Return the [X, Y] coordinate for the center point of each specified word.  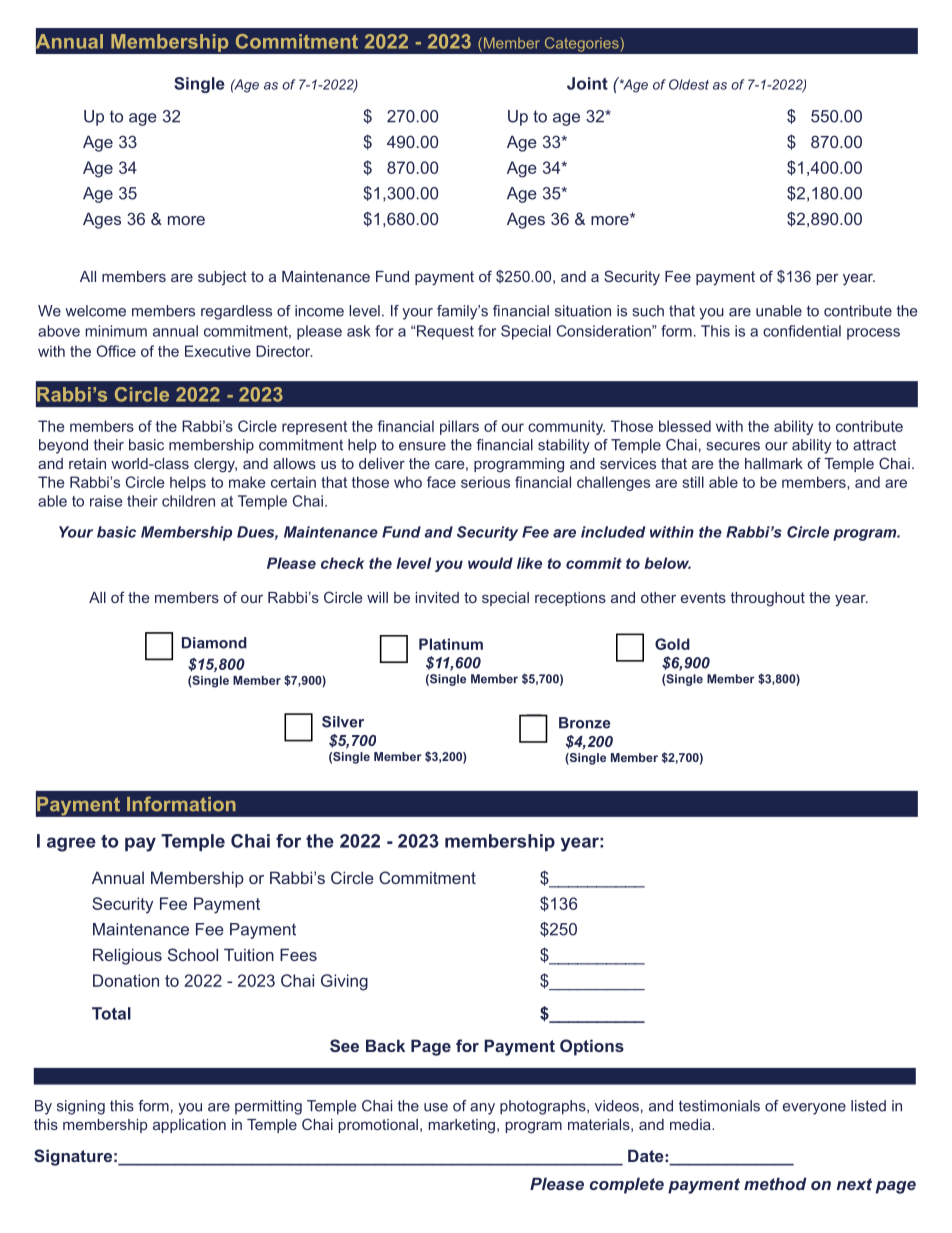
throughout [768, 599]
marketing [462, 1126]
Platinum [451, 644]
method [775, 1183]
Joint [587, 83]
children [188, 501]
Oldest [689, 84]
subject [222, 278]
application [189, 1126]
